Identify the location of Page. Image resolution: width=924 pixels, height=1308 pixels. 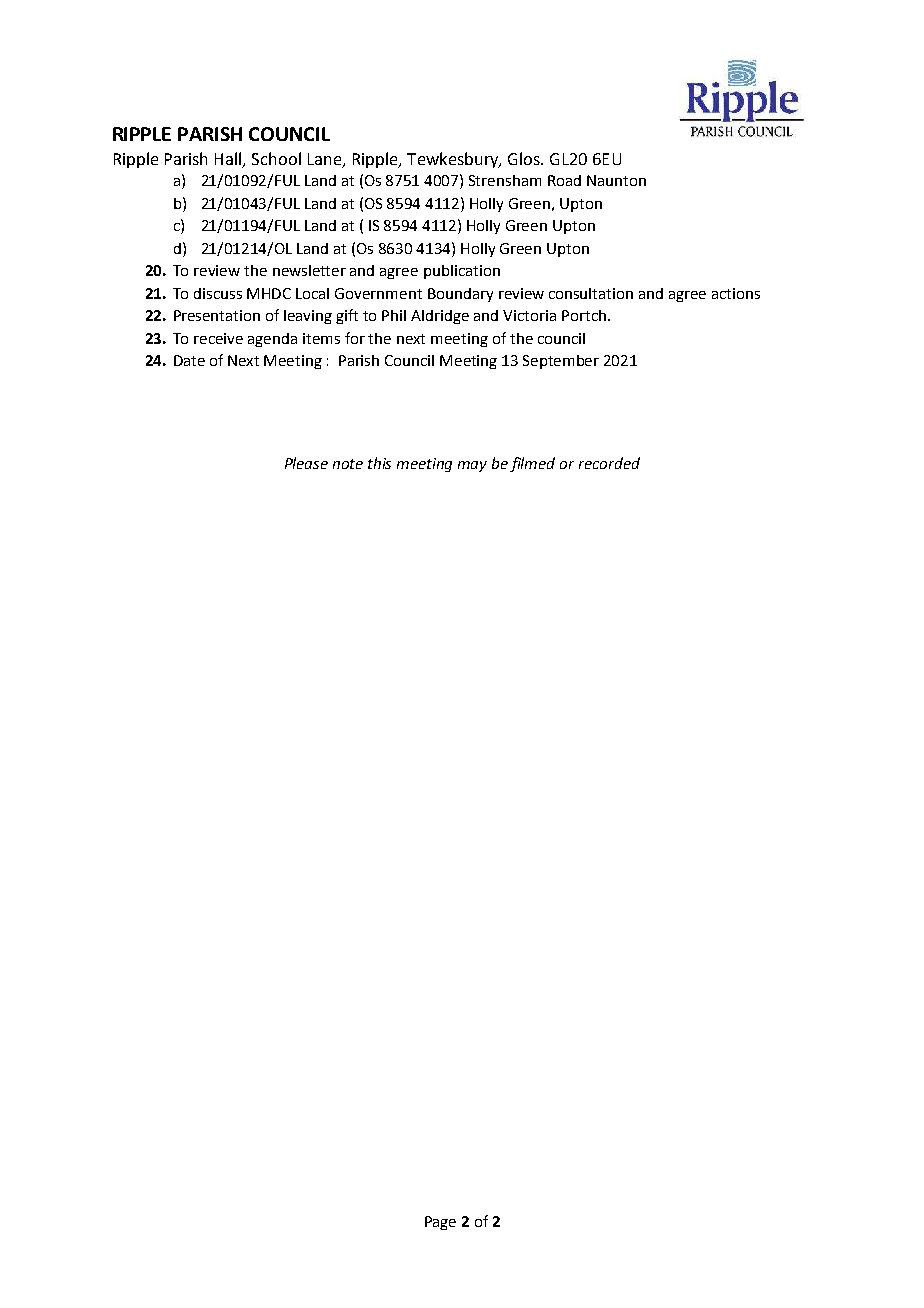
(440, 1223).
